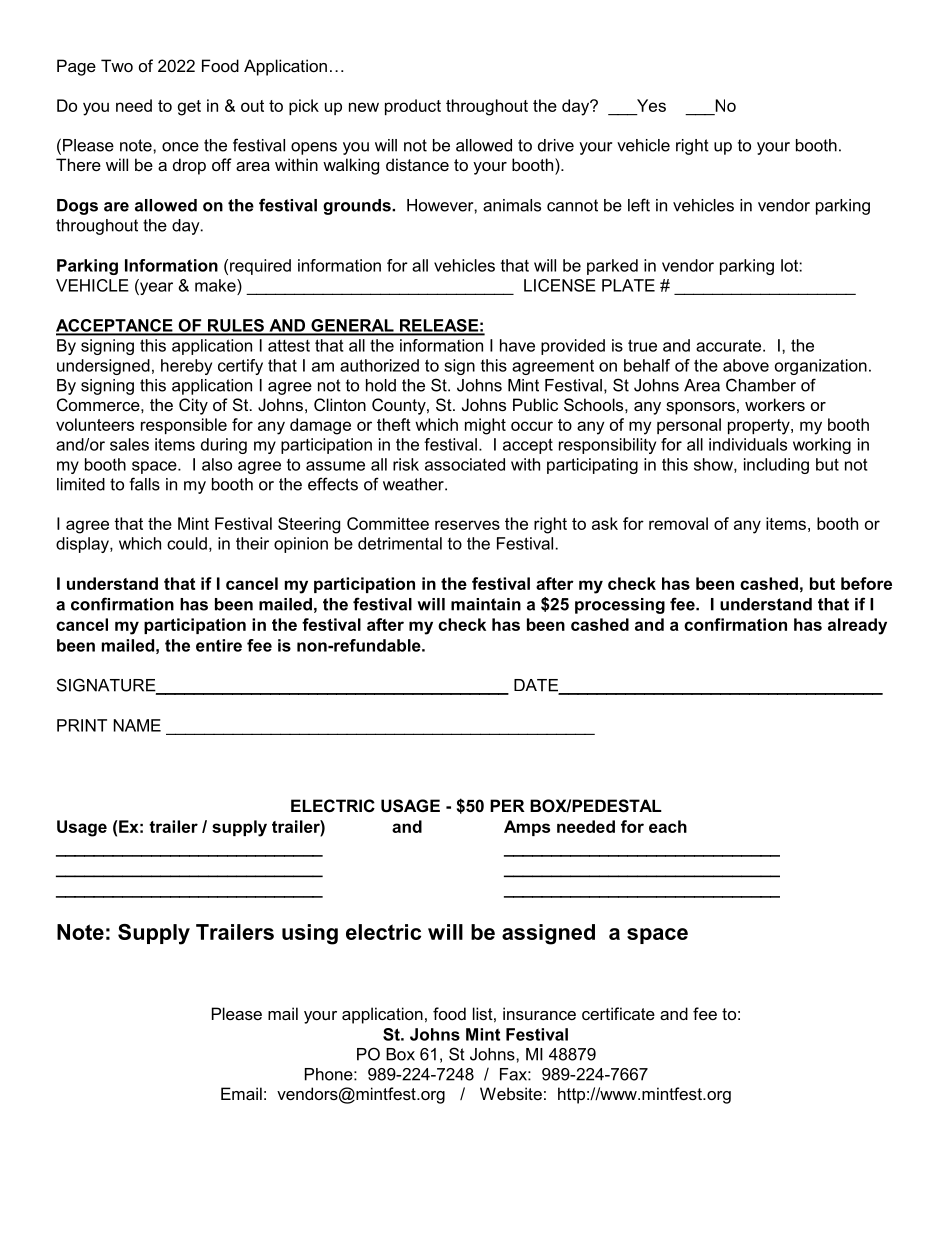 The image size is (952, 1233). What do you see at coordinates (857, 626) in the screenshot?
I see `already` at bounding box center [857, 626].
